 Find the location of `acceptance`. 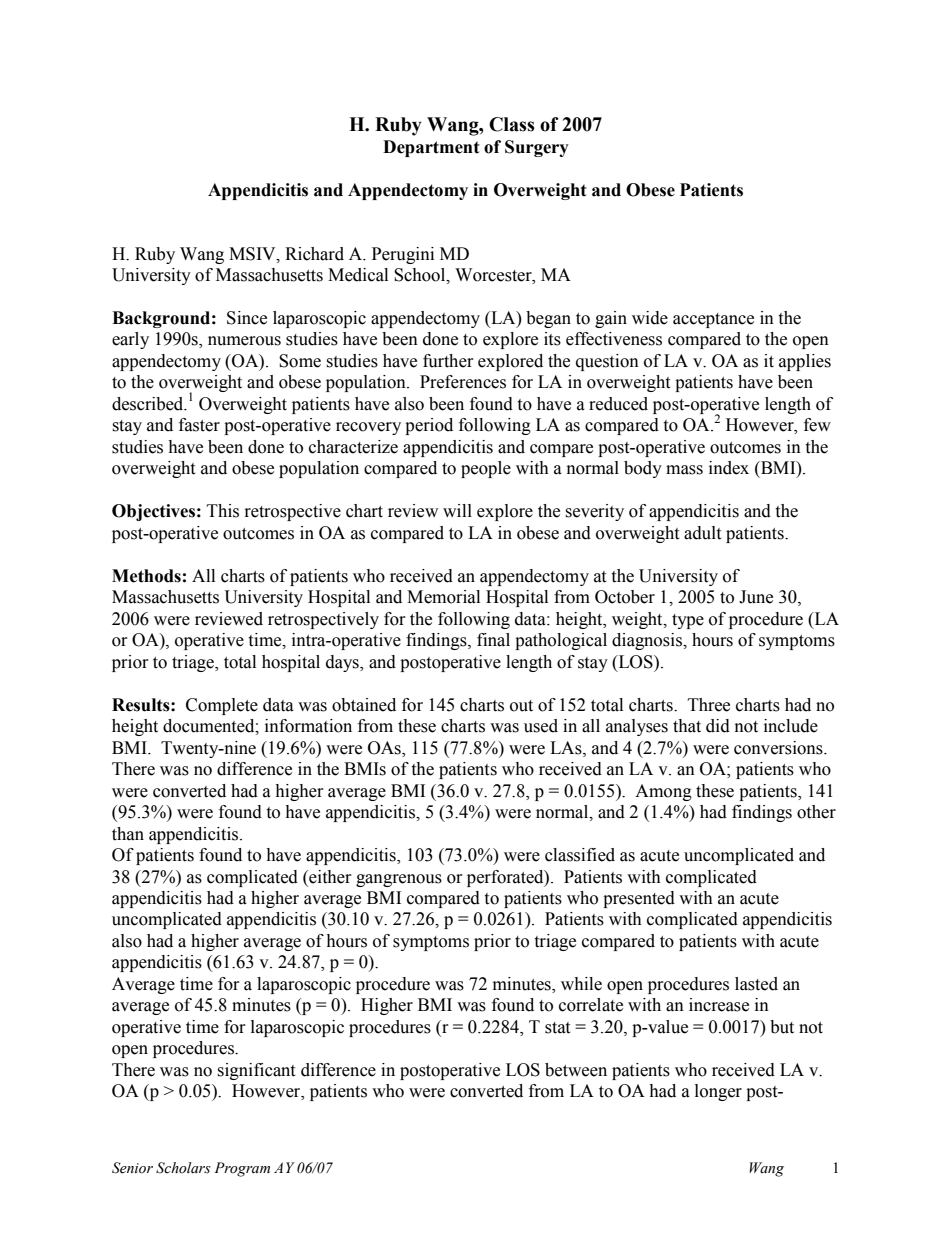

acceptance is located at coordinates (713, 320).
